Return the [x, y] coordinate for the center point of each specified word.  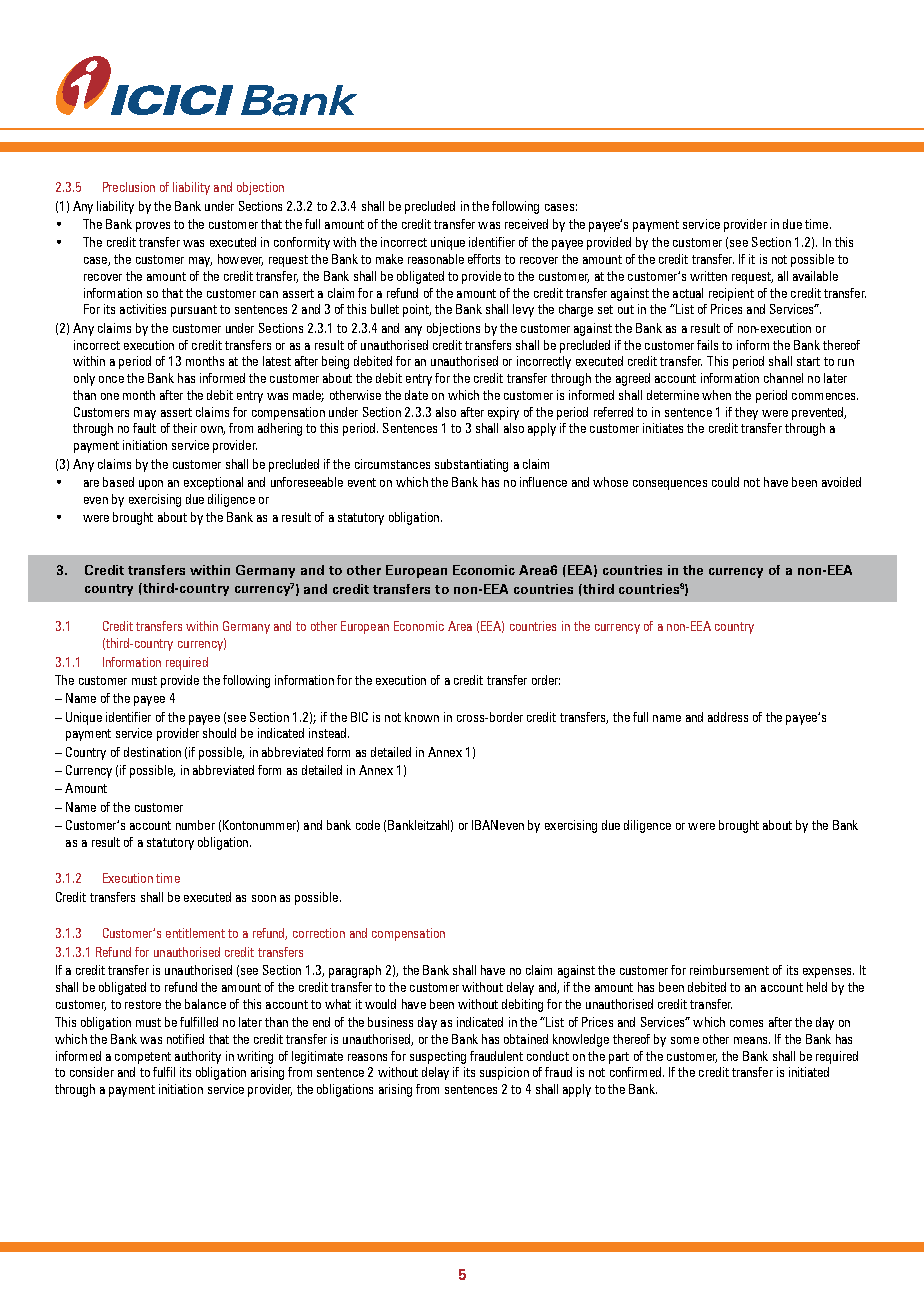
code [368, 825]
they [746, 413]
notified [185, 1039]
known [422, 717]
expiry [503, 413]
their [185, 428]
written [708, 276]
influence [543, 482]
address [728, 717]
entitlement [195, 933]
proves [153, 227]
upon [151, 485]
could [725, 482]
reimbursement [729, 970]
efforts [484, 259]
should [219, 733]
